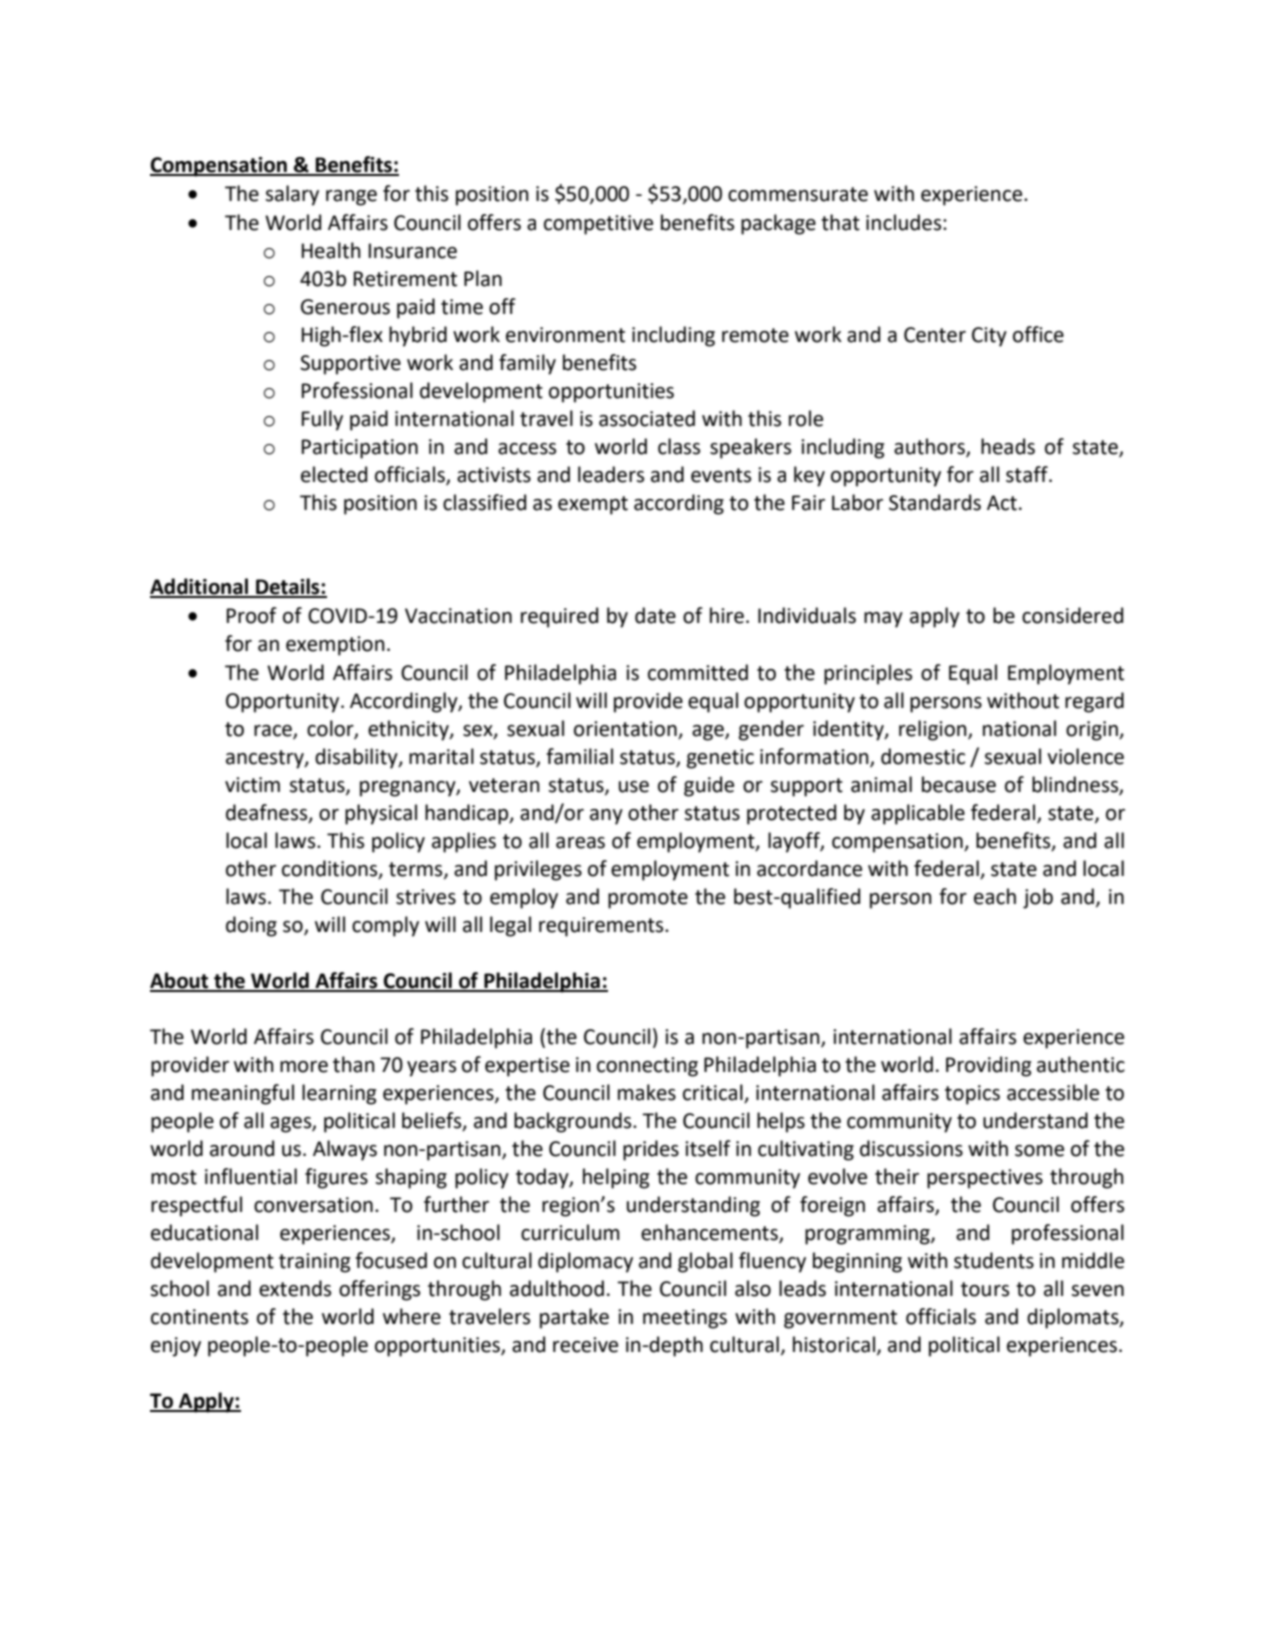 This page has height=1650, width=1275. What do you see at coordinates (251, 926) in the page?
I see `doing` at bounding box center [251, 926].
